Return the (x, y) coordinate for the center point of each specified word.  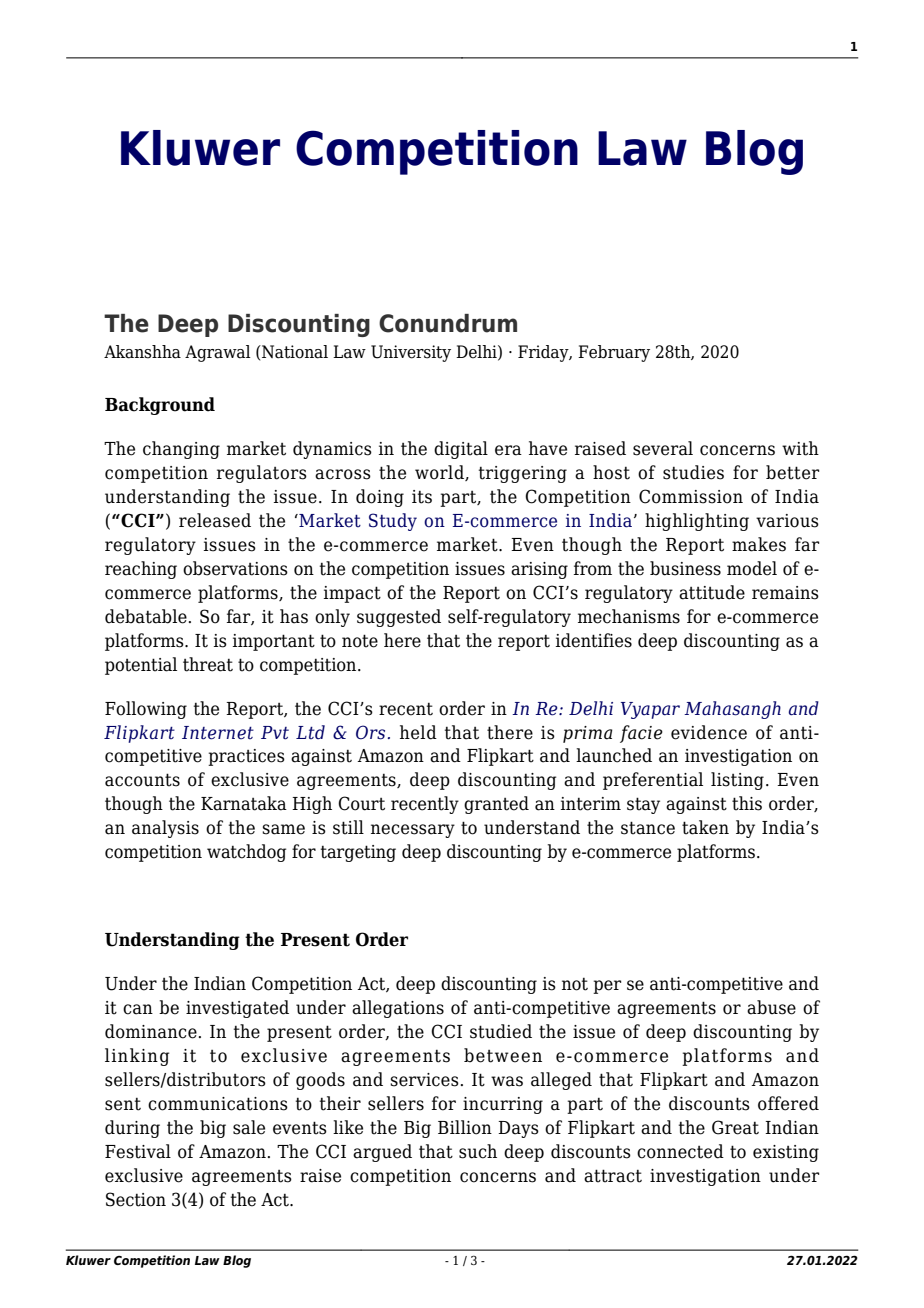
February (614, 353)
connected (680, 1151)
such (478, 1151)
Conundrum (448, 323)
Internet (218, 733)
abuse (771, 1007)
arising (539, 570)
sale (249, 1127)
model (752, 568)
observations (235, 568)
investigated (237, 1009)
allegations (398, 1009)
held (418, 732)
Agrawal (218, 353)
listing (737, 781)
